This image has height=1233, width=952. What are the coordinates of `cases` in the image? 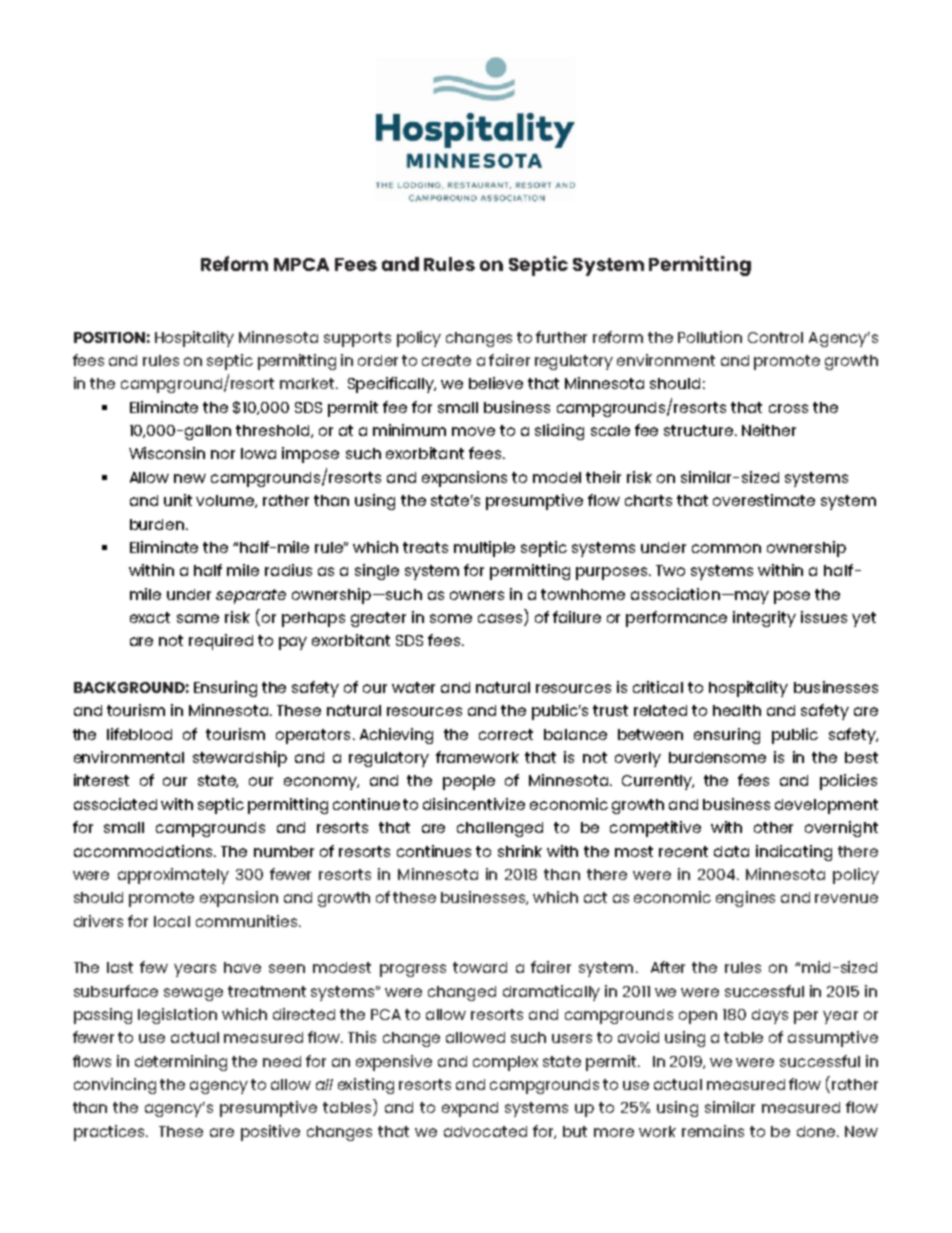 It's located at (501, 620).
